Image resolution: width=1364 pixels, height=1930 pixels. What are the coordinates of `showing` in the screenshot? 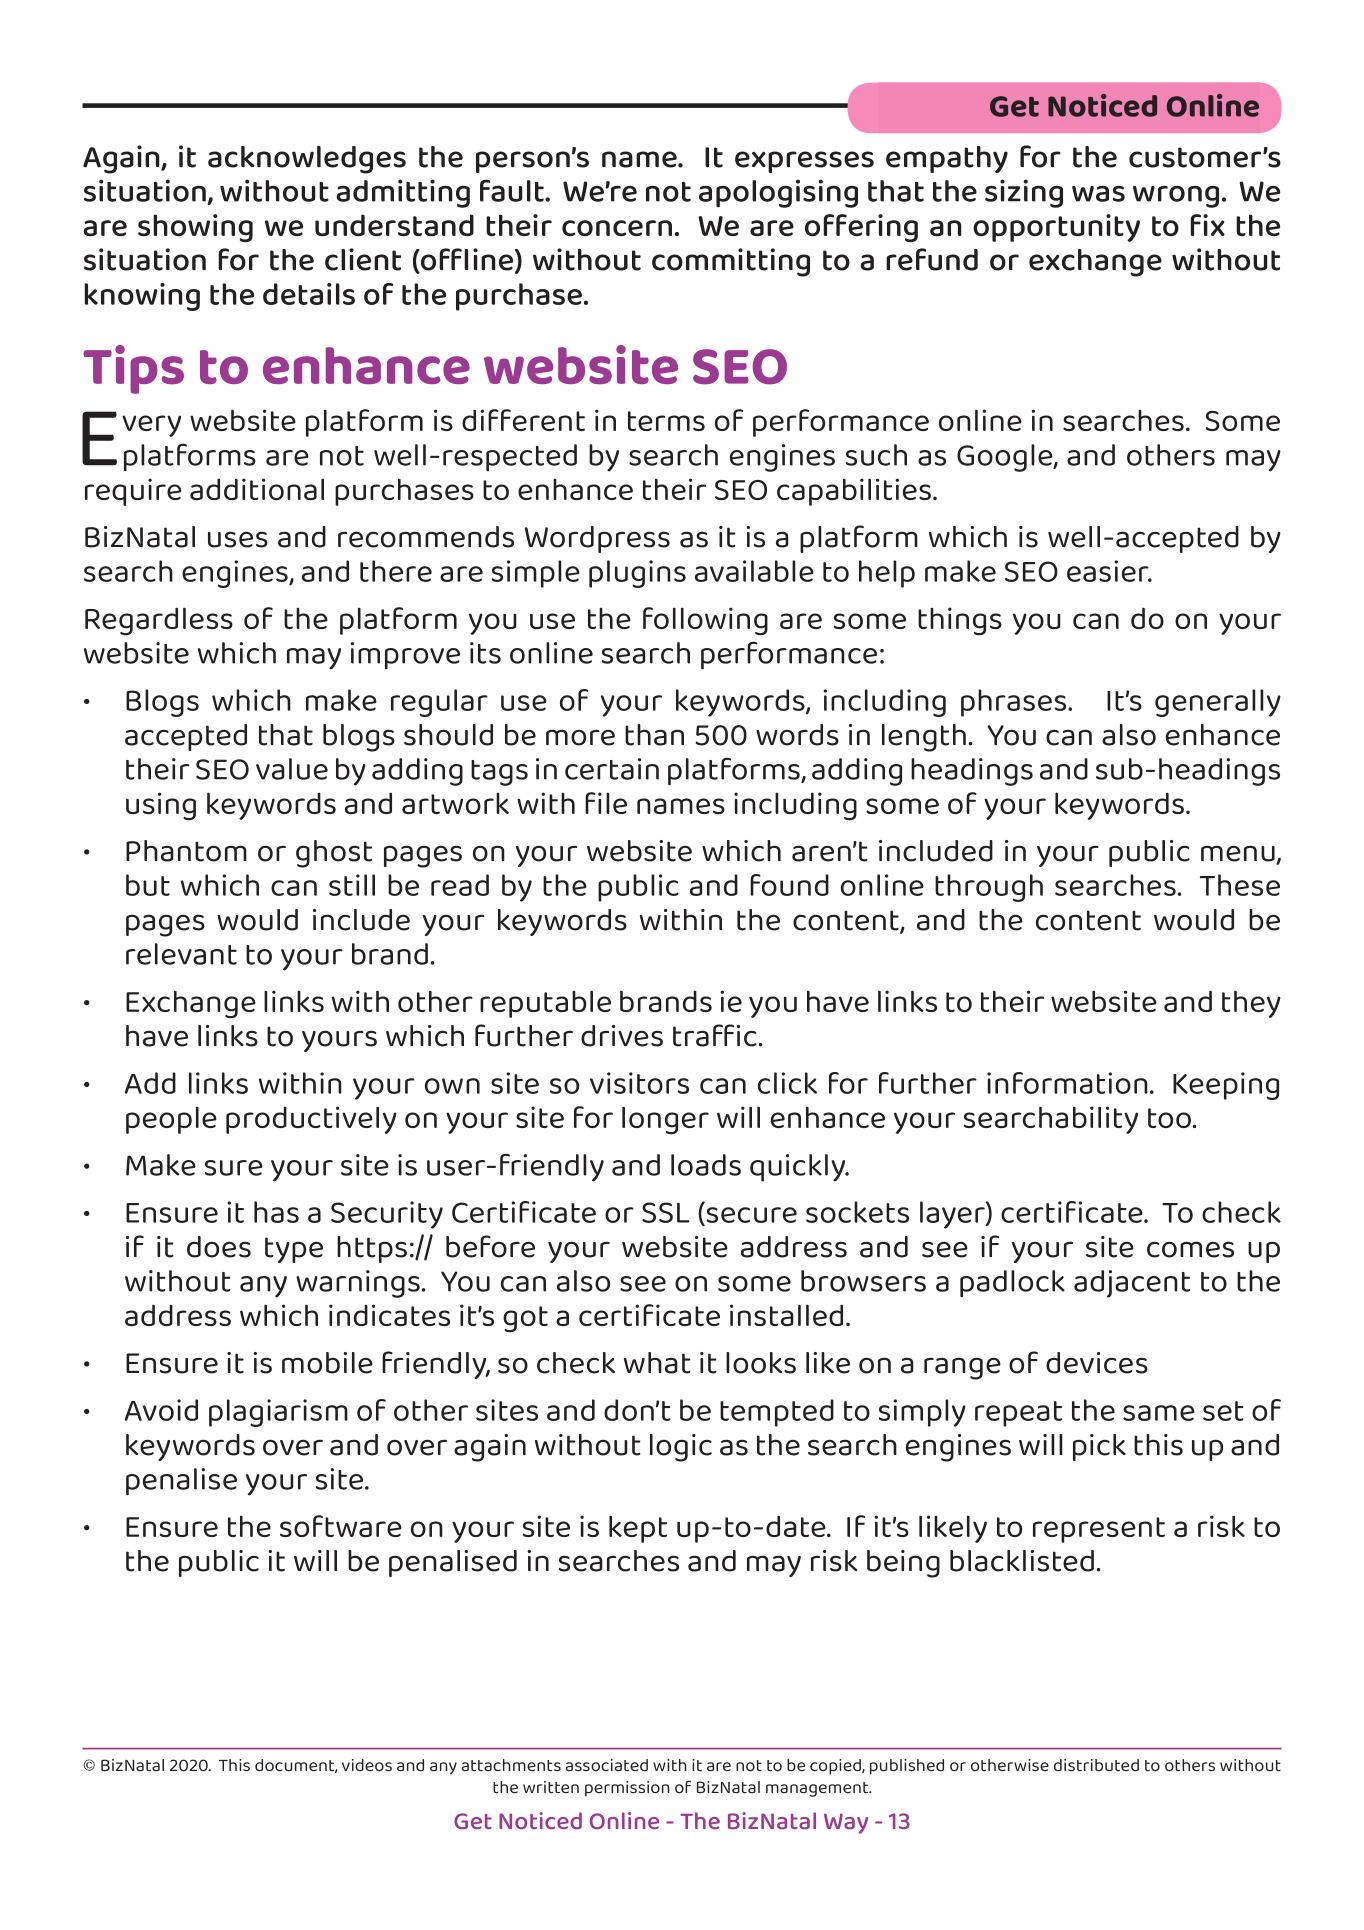 It's located at (195, 228).
